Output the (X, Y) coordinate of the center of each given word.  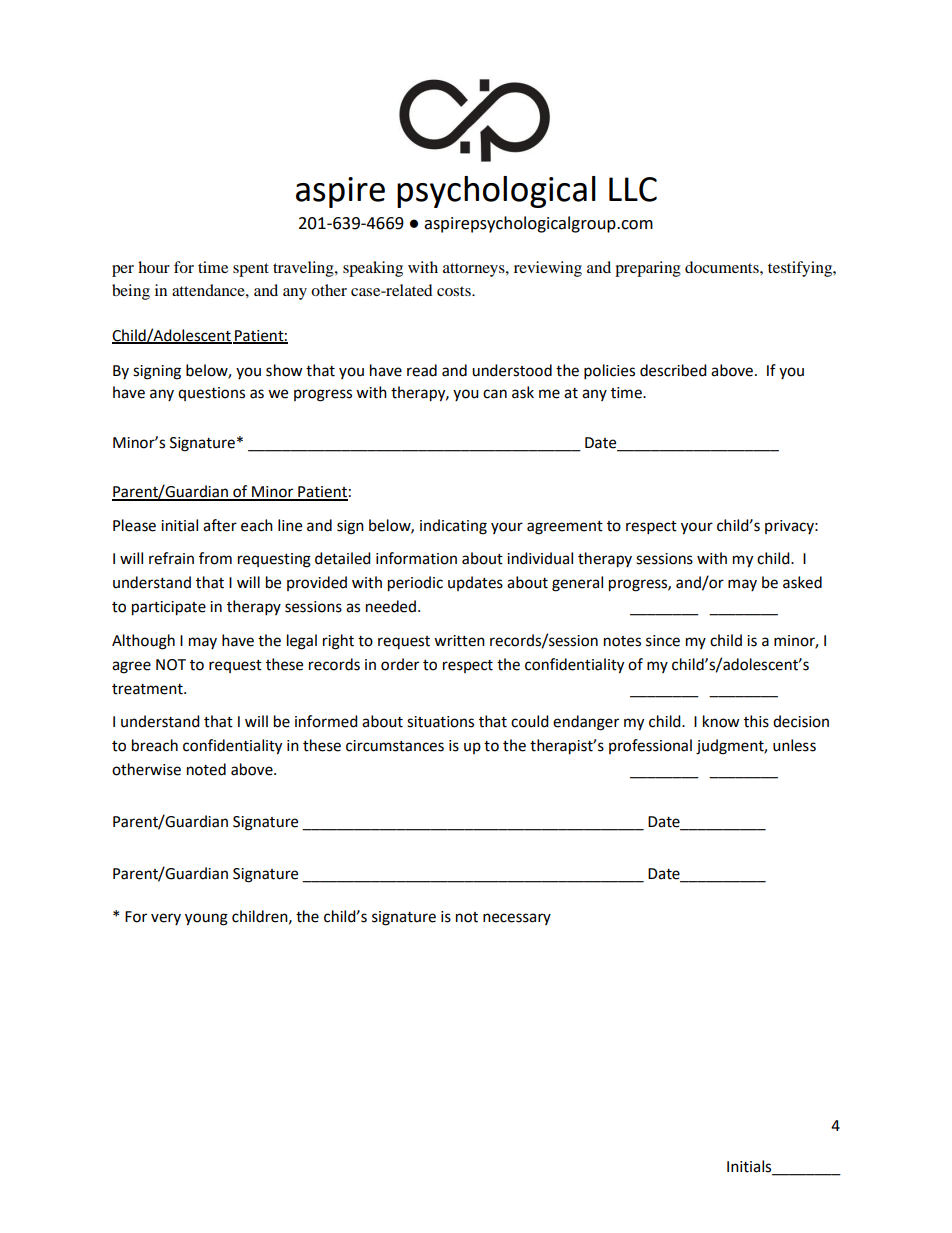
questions (211, 394)
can (495, 394)
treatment (148, 689)
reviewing (548, 269)
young (206, 919)
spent (251, 270)
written (459, 641)
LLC (633, 189)
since (663, 641)
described (673, 370)
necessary (517, 919)
